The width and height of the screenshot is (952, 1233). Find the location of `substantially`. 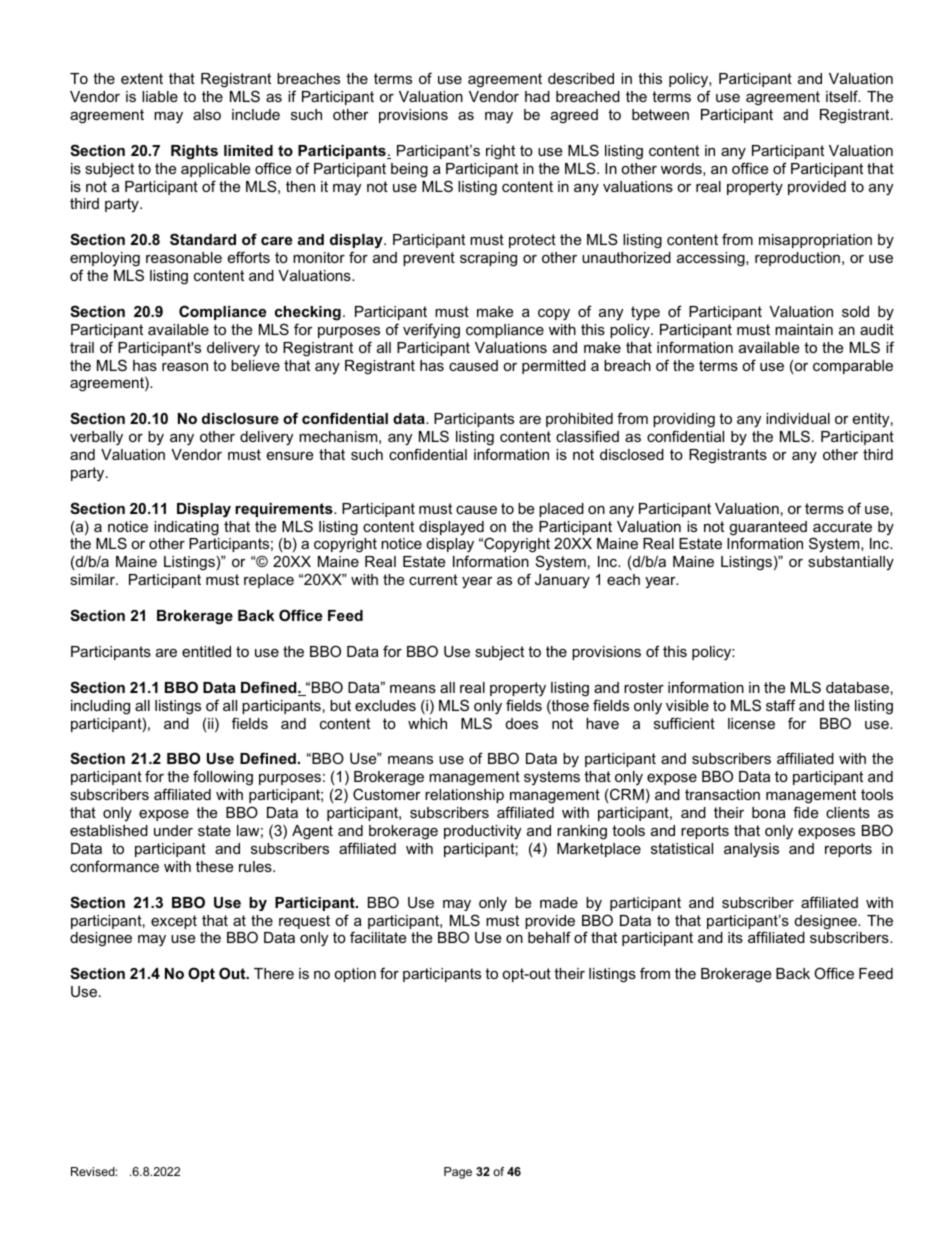

substantially is located at coordinates (851, 563).
